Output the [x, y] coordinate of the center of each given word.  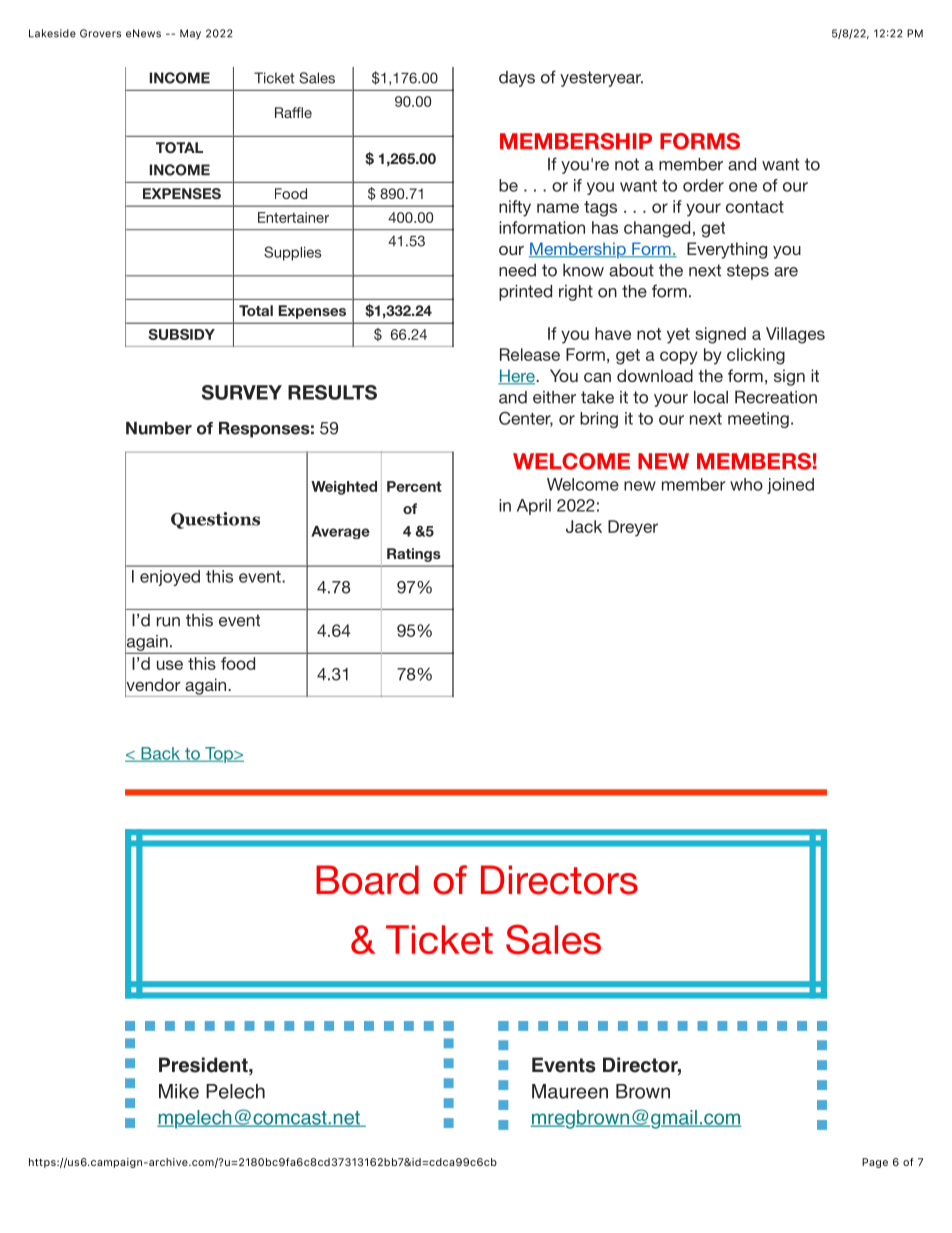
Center [526, 419]
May [190, 34]
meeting [758, 420]
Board [367, 880]
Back [161, 754]
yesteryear [601, 79]
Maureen [570, 1091]
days [517, 79]
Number [159, 428]
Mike [179, 1091]
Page [875, 1163]
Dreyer [633, 528]
